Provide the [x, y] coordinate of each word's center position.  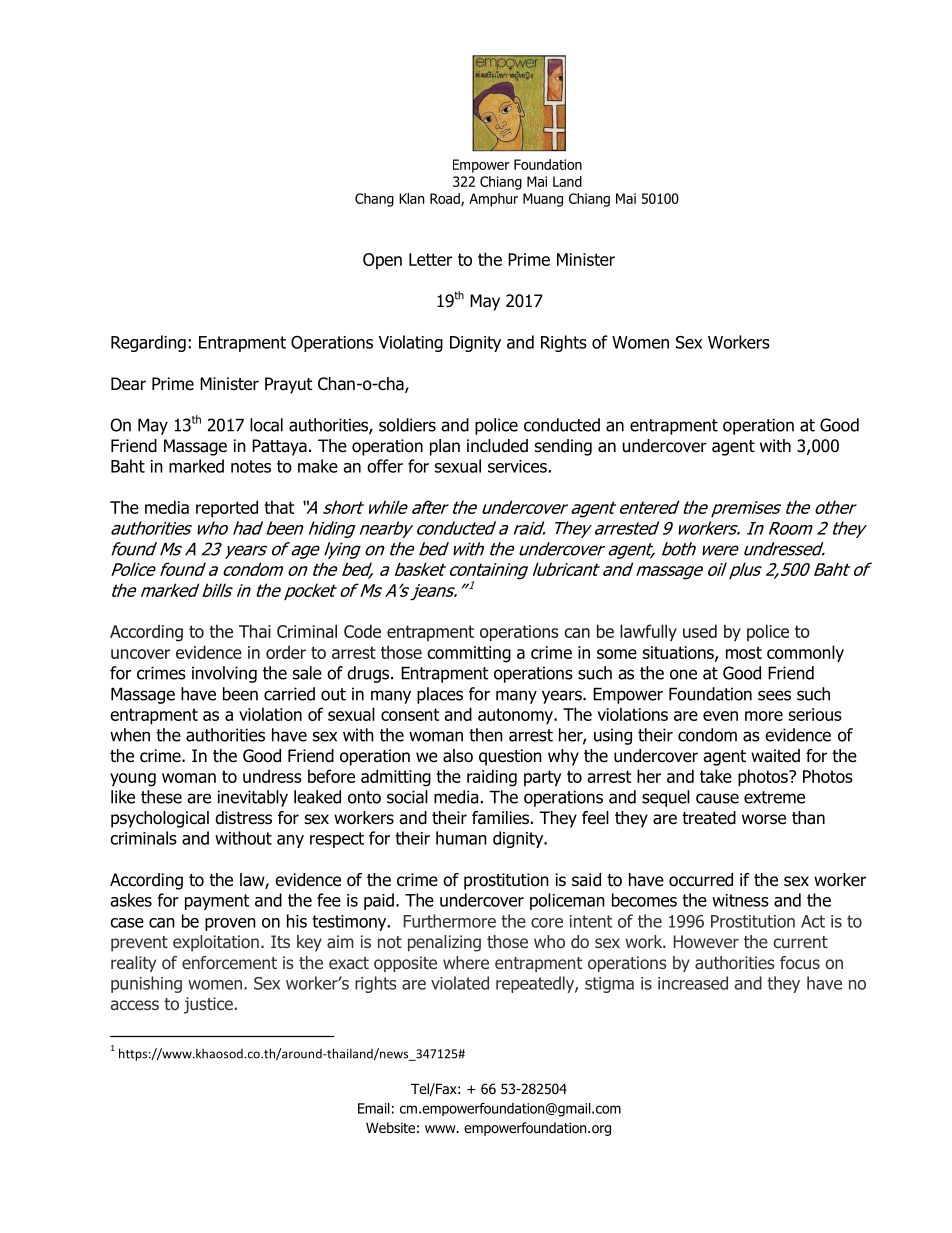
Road [446, 199]
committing [469, 654]
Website [390, 1127]
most [744, 652]
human [461, 838]
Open [382, 261]
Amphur [493, 200]
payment [217, 902]
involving [224, 674]
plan [445, 447]
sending [563, 447]
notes [251, 466]
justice [208, 1005]
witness [740, 900]
